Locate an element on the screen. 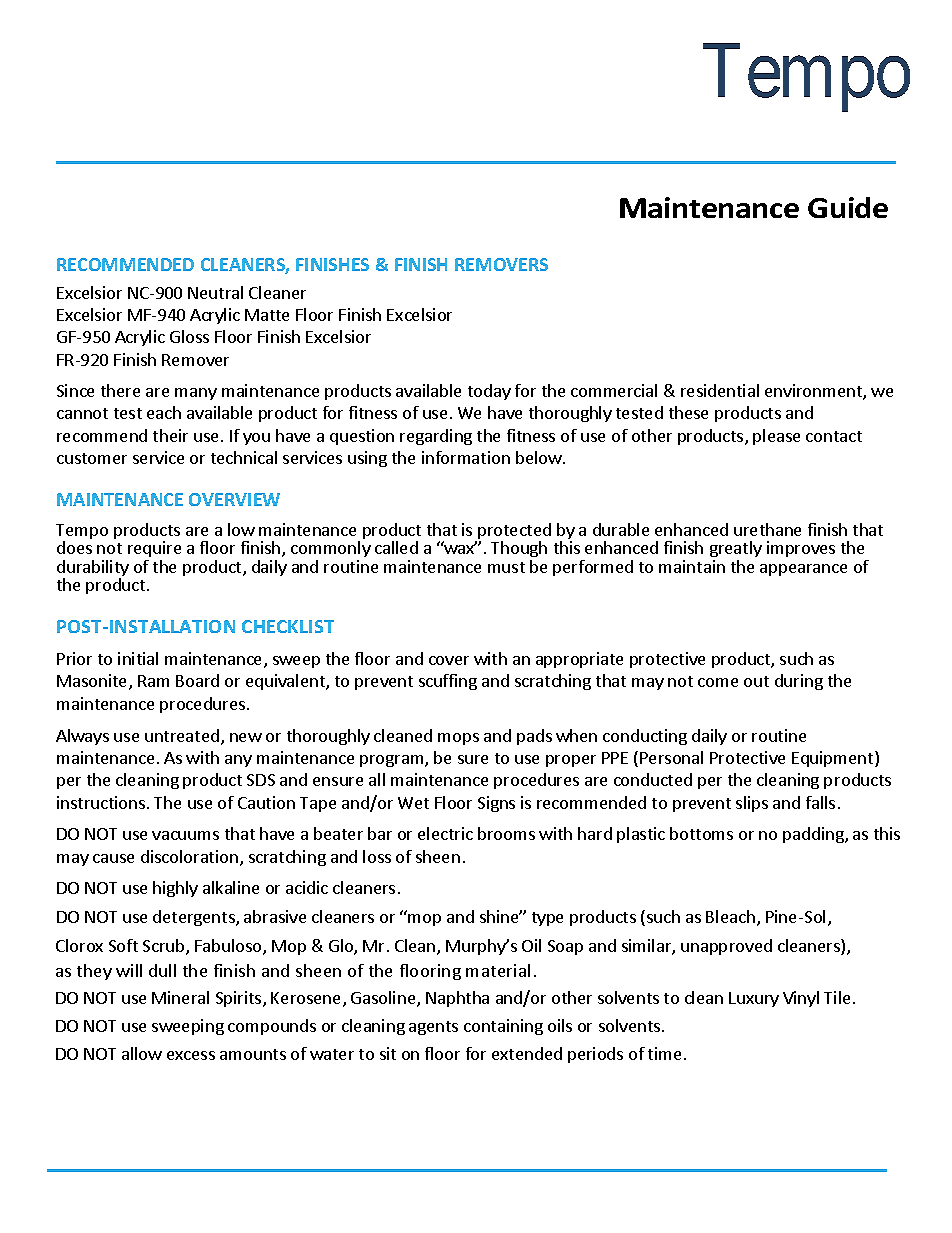  untreated is located at coordinates (182, 735).
